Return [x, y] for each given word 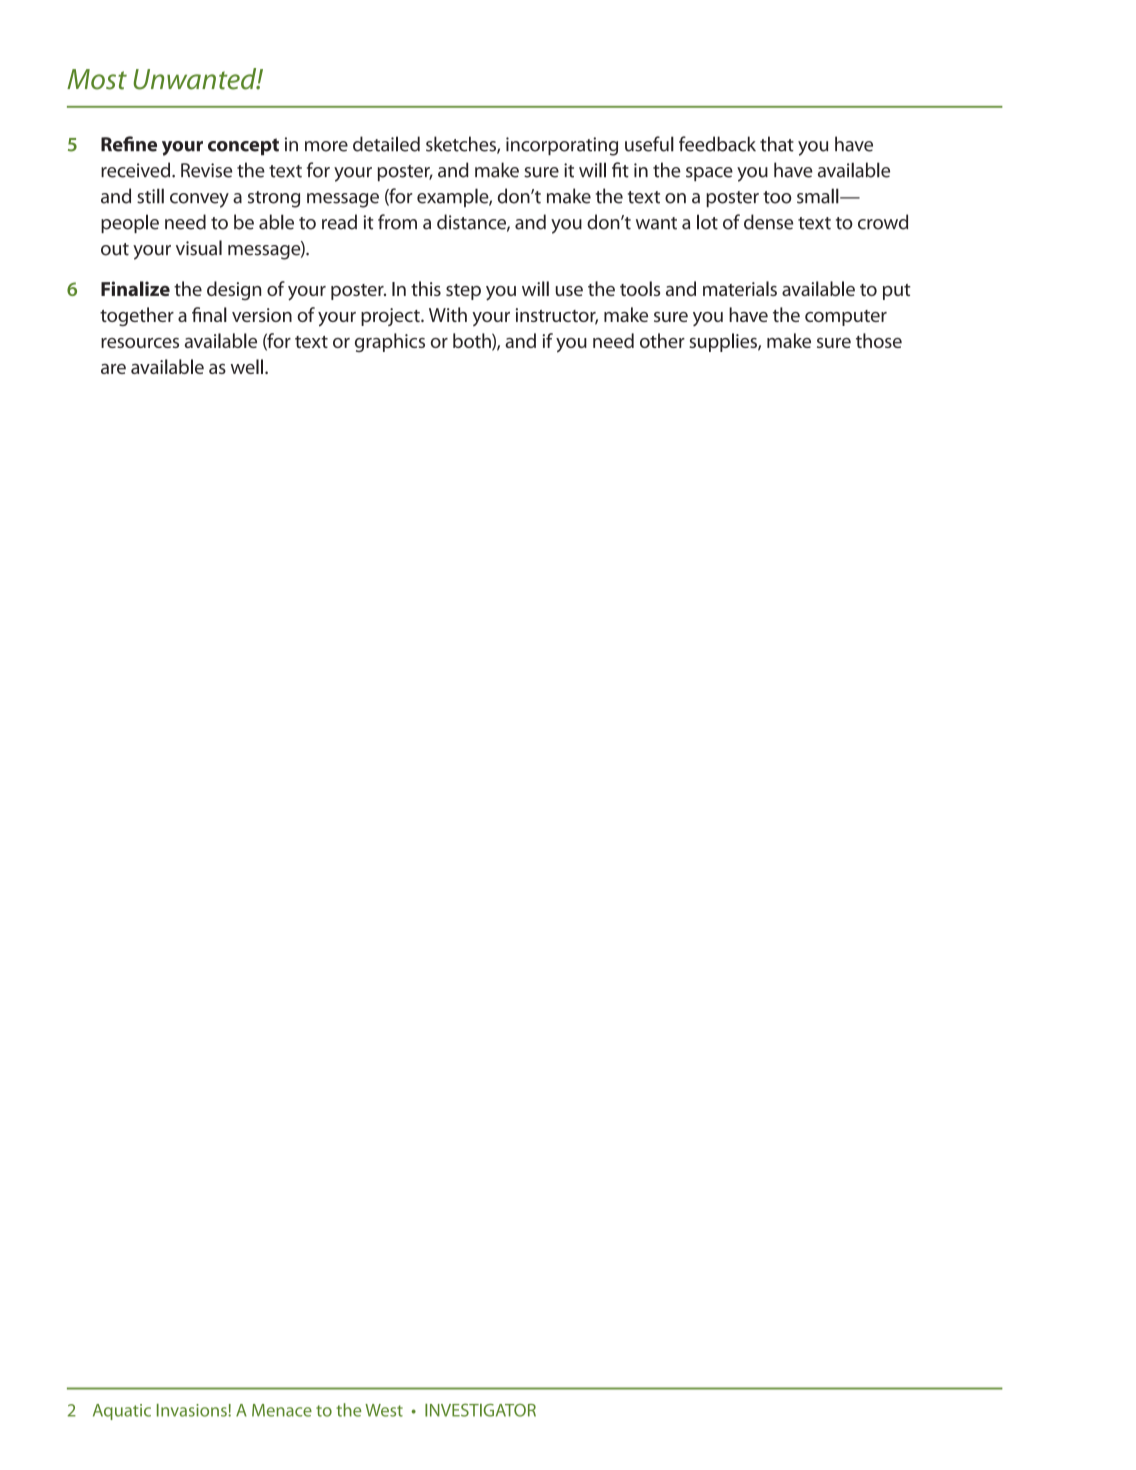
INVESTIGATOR [480, 1410]
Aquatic [122, 1412]
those [879, 340]
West [384, 1410]
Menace [282, 1410]
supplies [724, 342]
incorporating [562, 146]
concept [243, 147]
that [777, 144]
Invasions [193, 1410]
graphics [390, 342]
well [247, 366]
